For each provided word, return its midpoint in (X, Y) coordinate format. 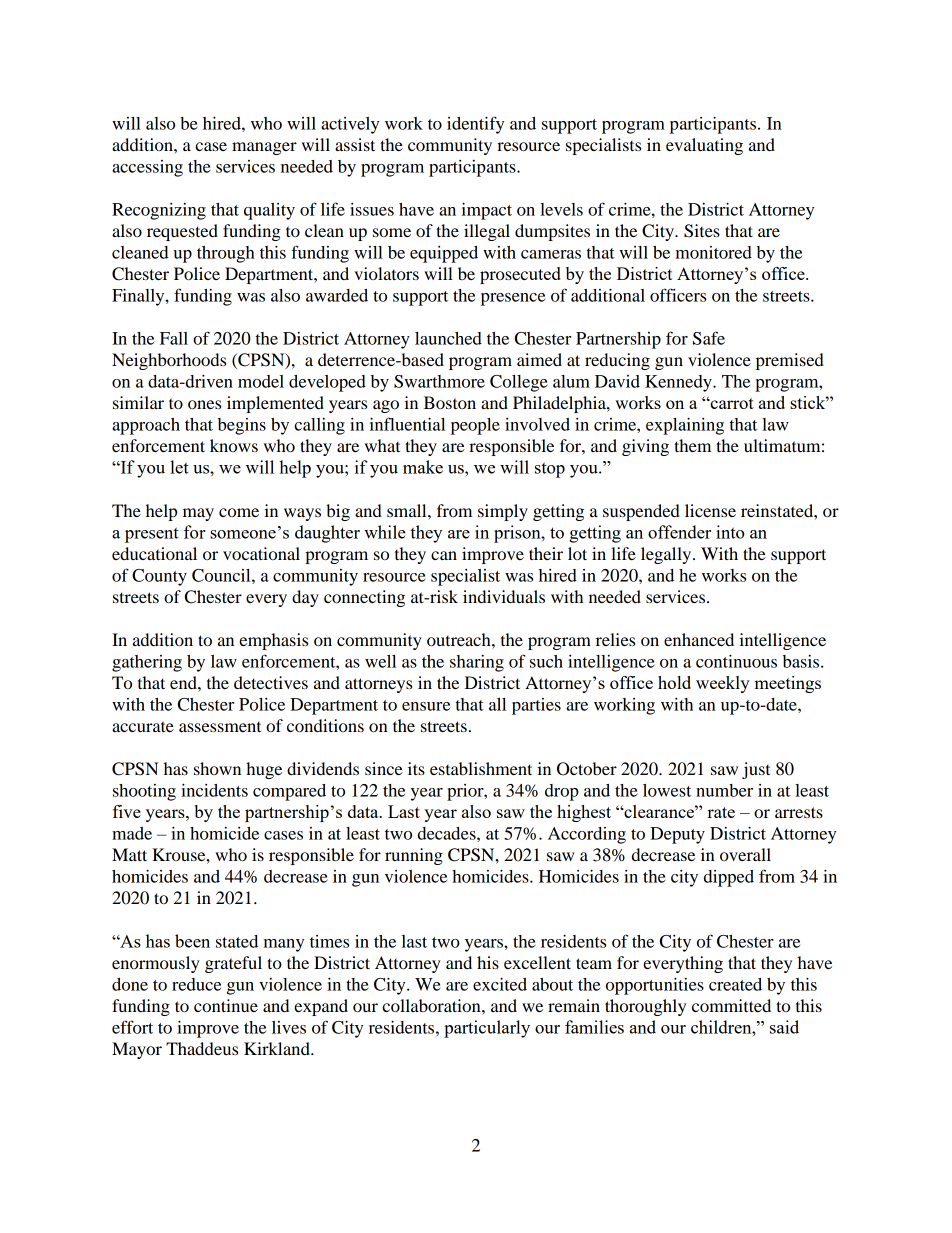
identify (475, 125)
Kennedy (679, 383)
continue (226, 1005)
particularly (487, 1029)
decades (448, 833)
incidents (214, 790)
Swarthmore (439, 381)
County (159, 577)
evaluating (704, 146)
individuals (504, 596)
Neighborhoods (169, 361)
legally (667, 555)
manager (264, 148)
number (724, 790)
